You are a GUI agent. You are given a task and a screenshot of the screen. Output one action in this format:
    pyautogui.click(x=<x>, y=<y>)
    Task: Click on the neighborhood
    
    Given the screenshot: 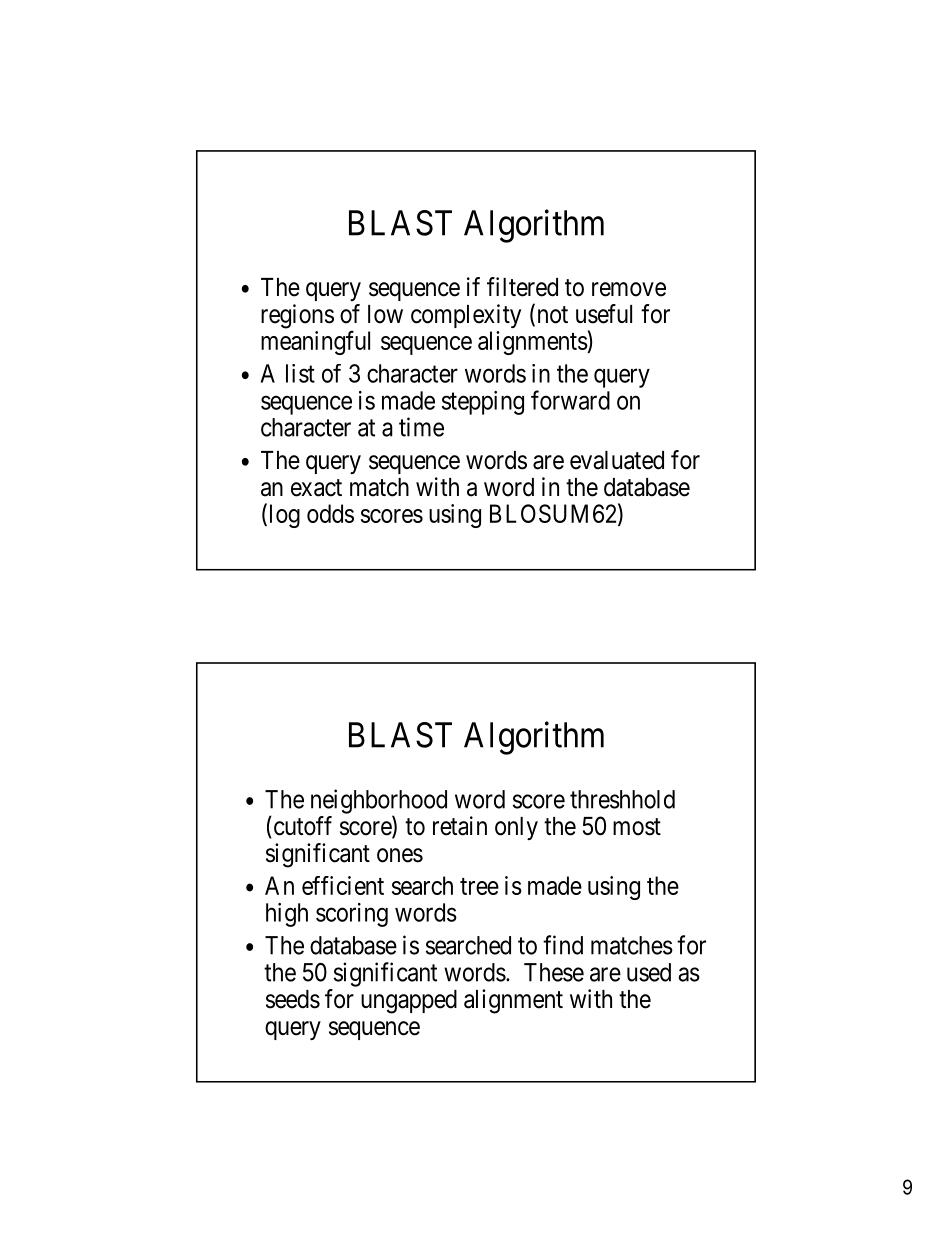 What is the action you would take?
    pyautogui.click(x=379, y=802)
